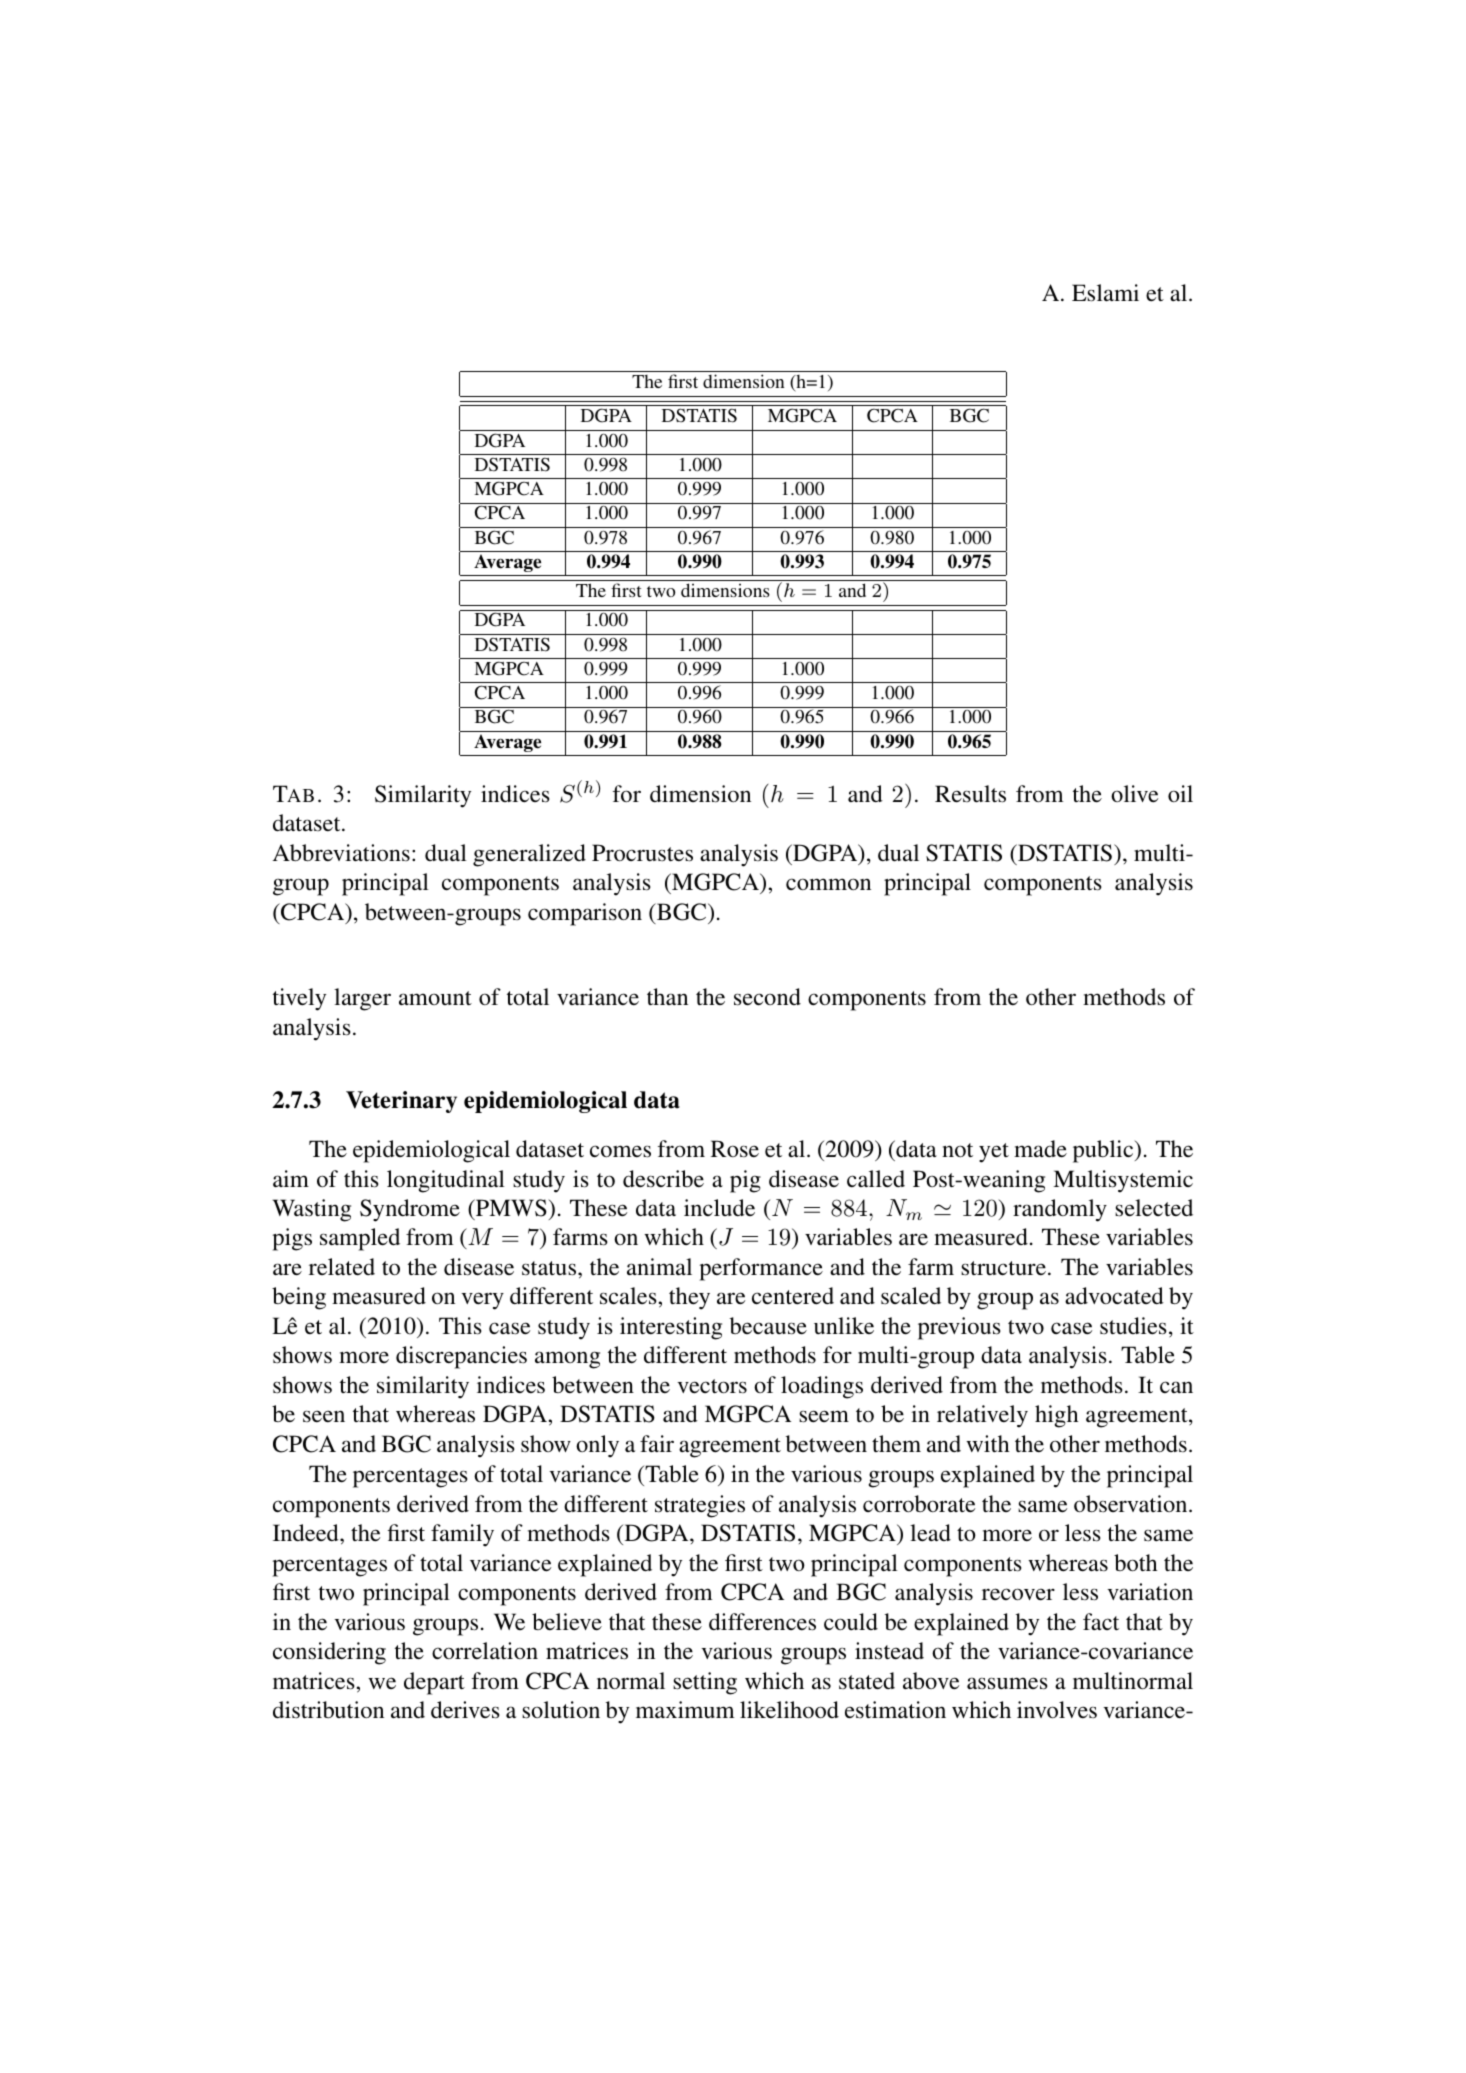  Describe the element at coordinates (1057, 1710) in the screenshot. I see `involves` at that location.
